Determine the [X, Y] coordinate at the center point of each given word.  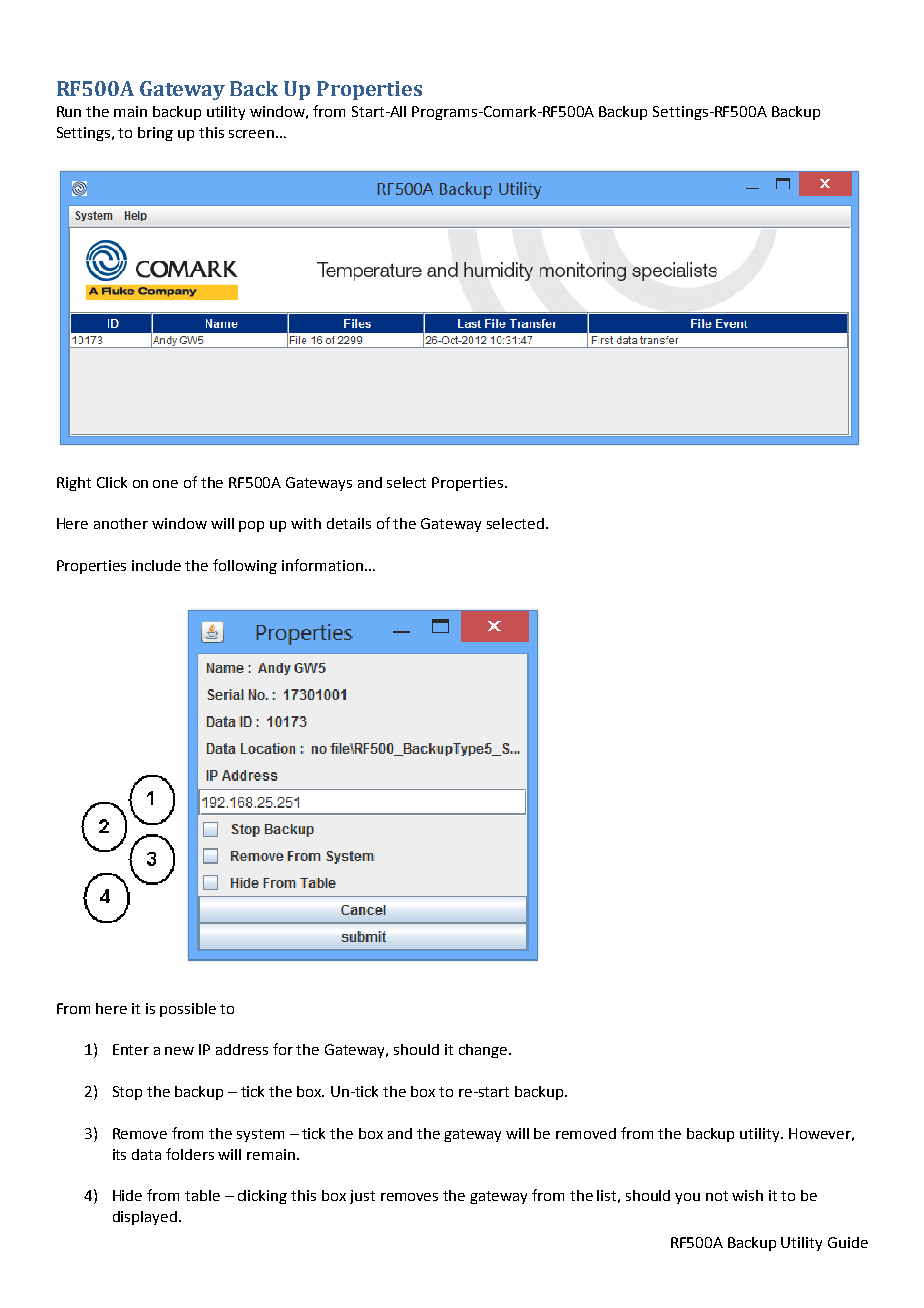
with [306, 523]
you [687, 1198]
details [349, 523]
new [179, 1051]
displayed [145, 1218]
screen [251, 134]
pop [251, 526]
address [242, 1049]
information [322, 565]
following [245, 566]
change [483, 1051]
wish [747, 1195]
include [156, 565]
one [165, 484]
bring [155, 134]
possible [188, 1010]
